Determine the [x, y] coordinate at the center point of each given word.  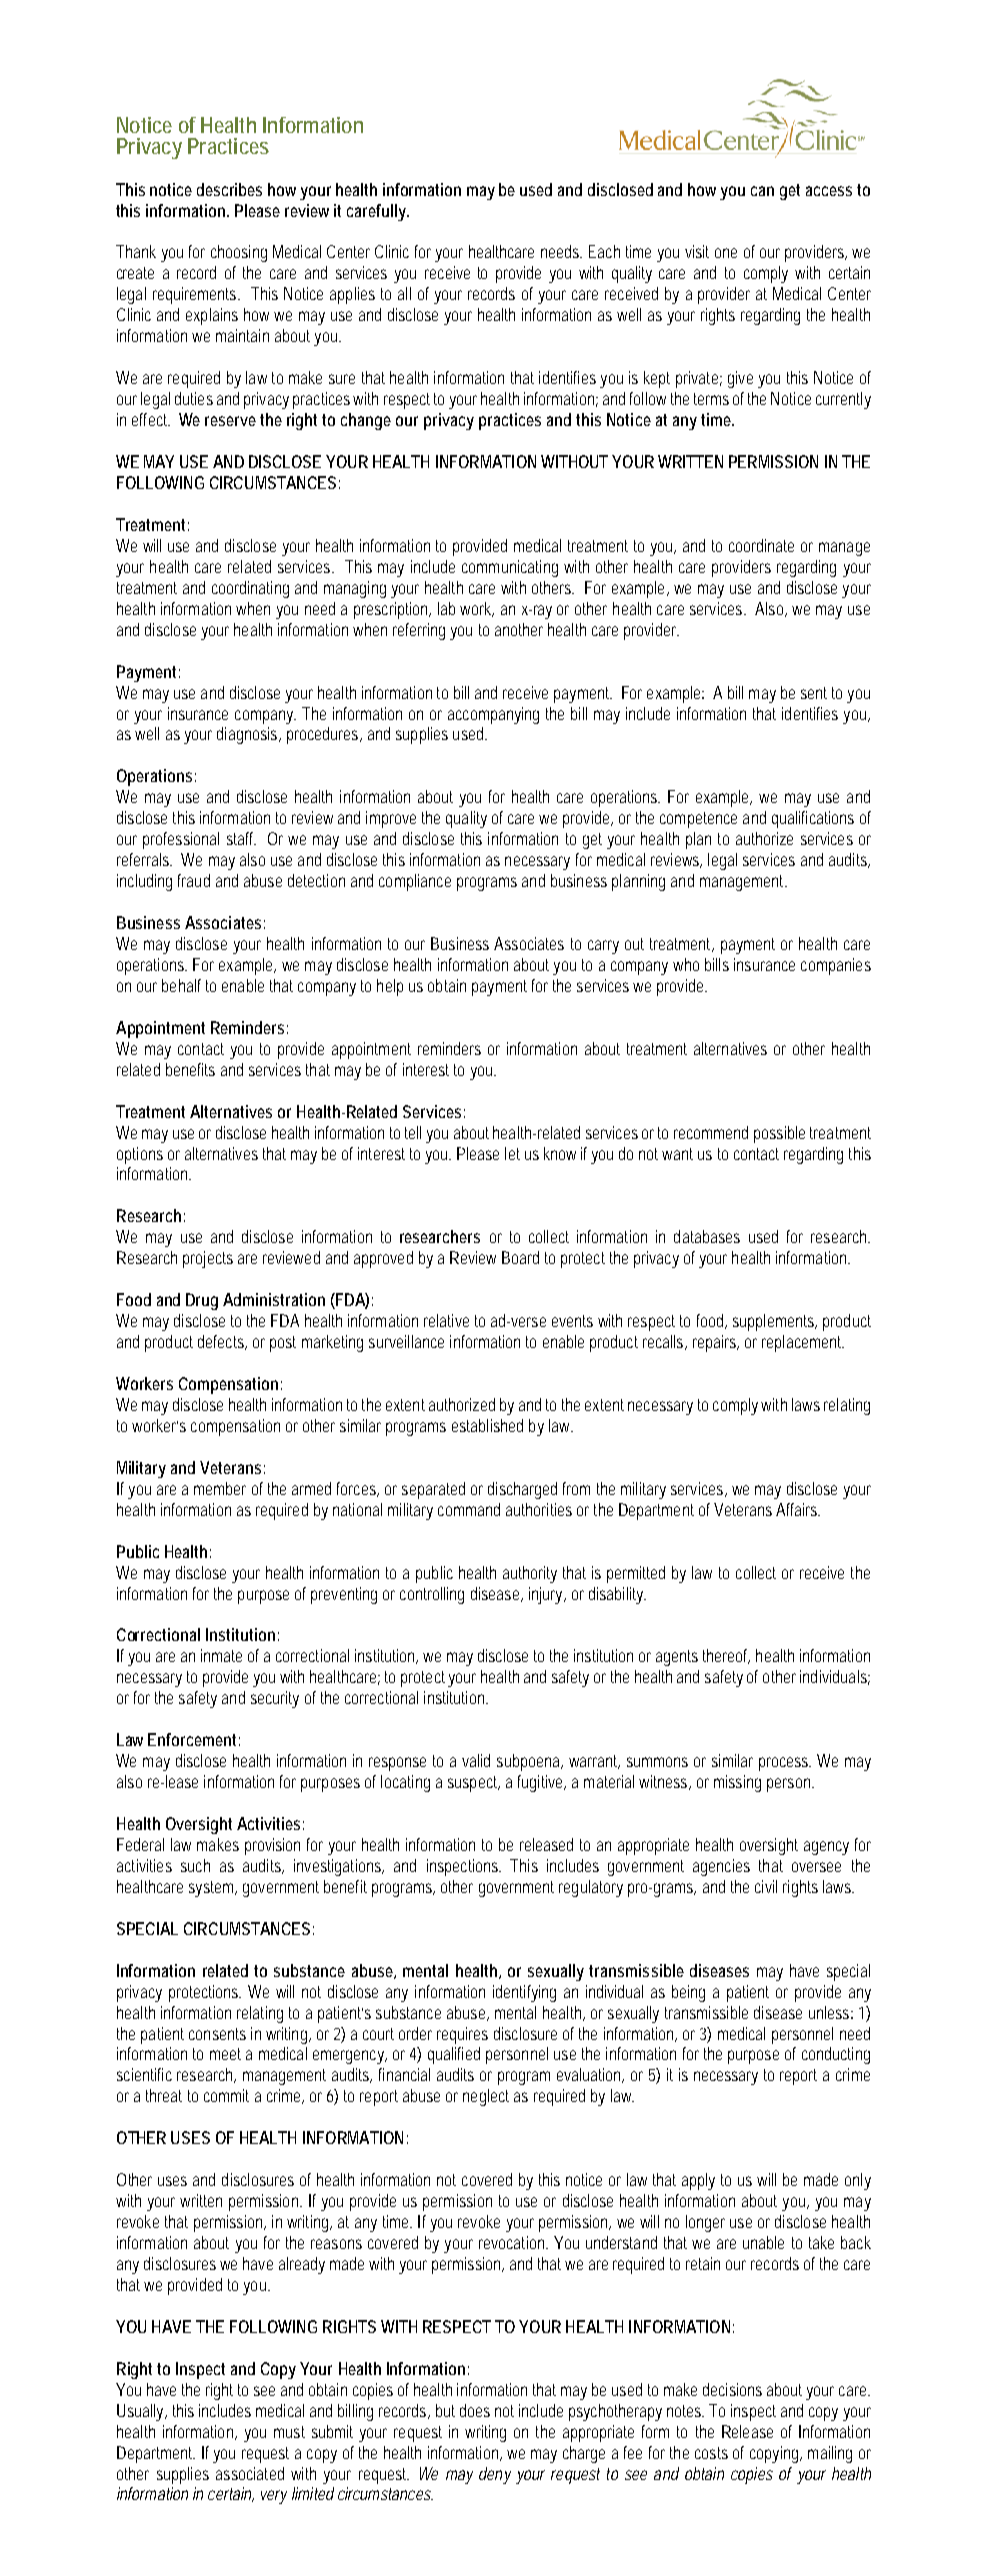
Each [604, 251]
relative [446, 1320]
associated [250, 2473]
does [475, 2410]
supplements [775, 1322]
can [762, 191]
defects [222, 1342]
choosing [239, 253]
